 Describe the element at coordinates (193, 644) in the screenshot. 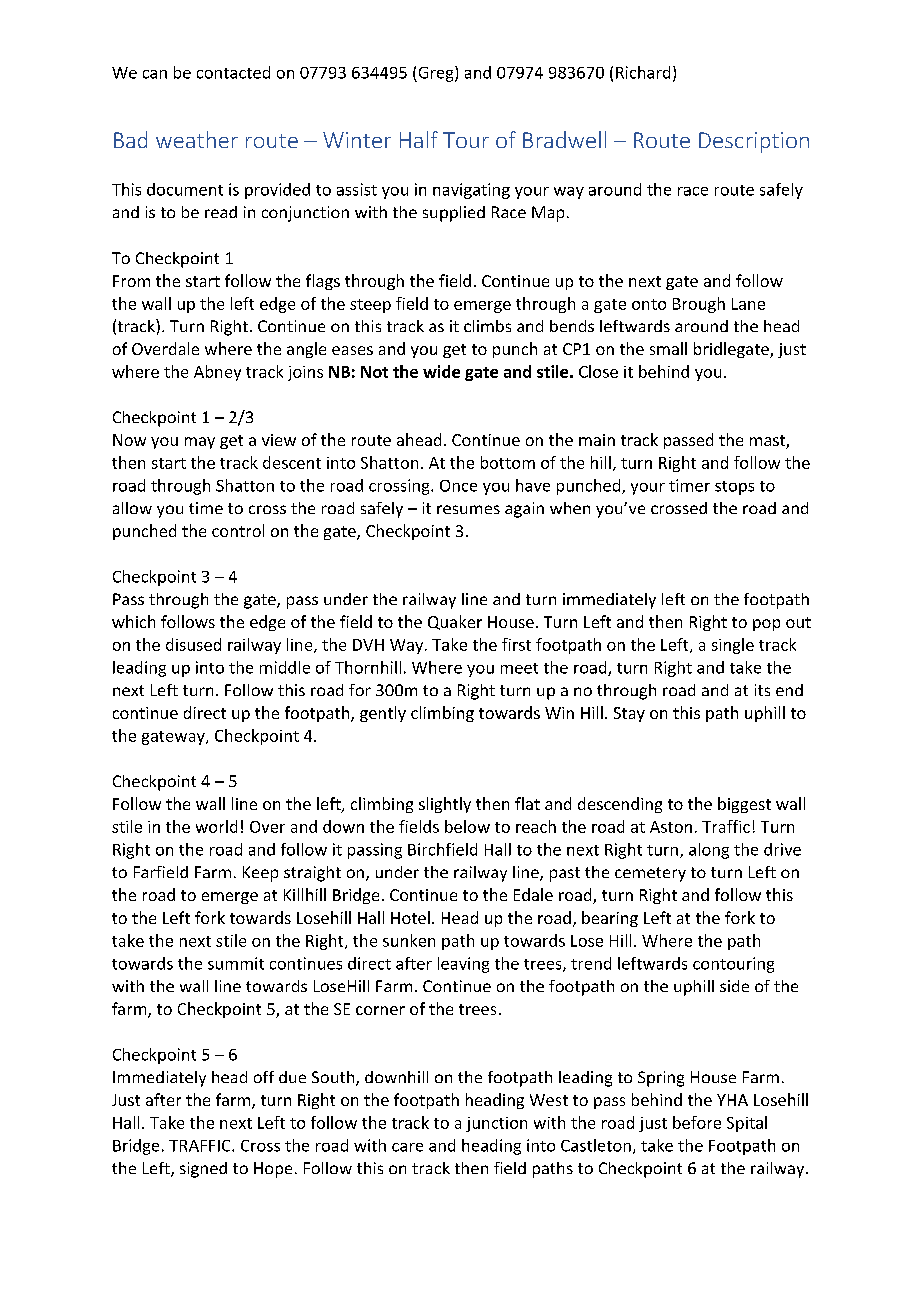

I see `disused` at that location.
